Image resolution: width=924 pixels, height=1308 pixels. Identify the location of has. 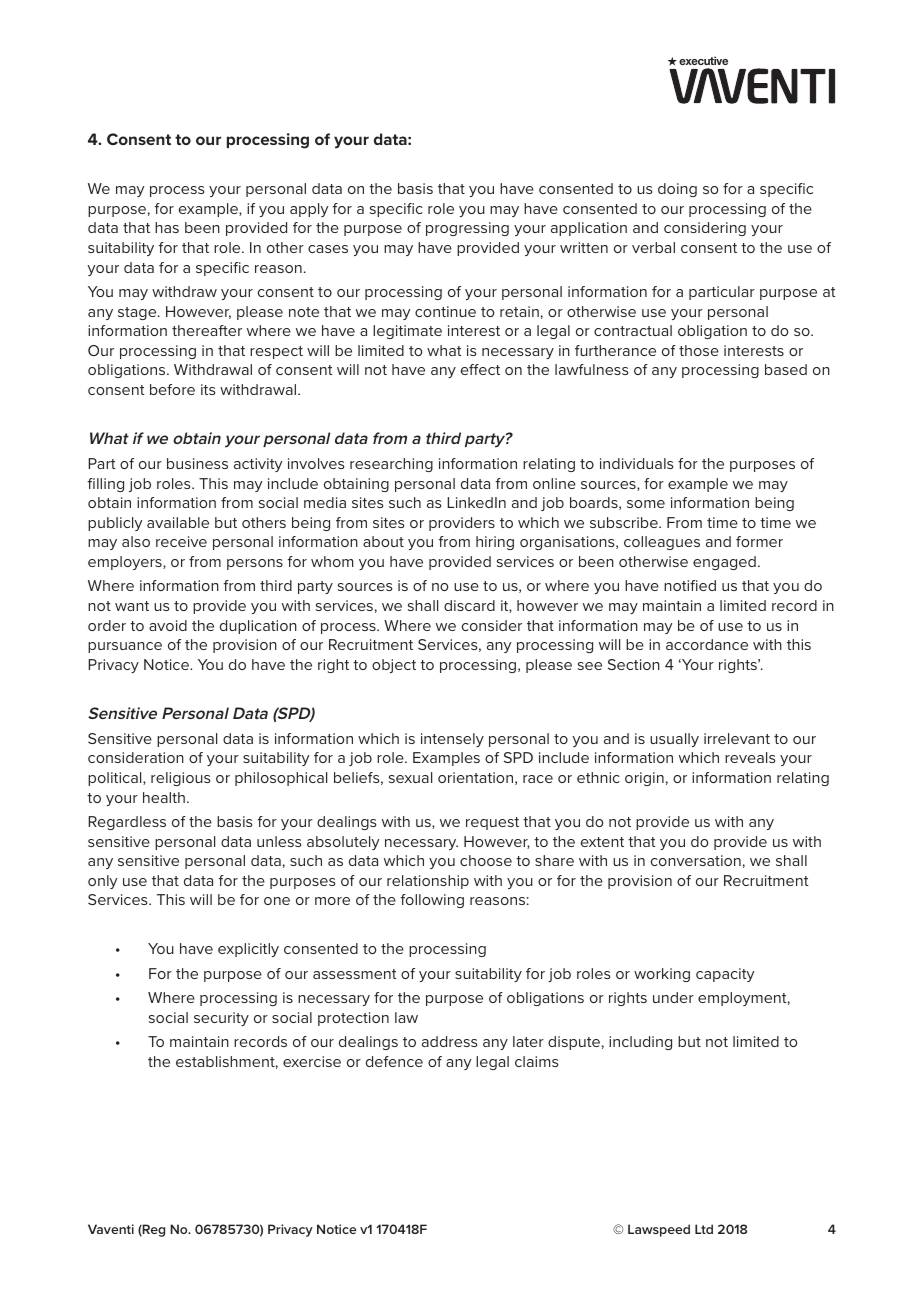
(167, 227).
